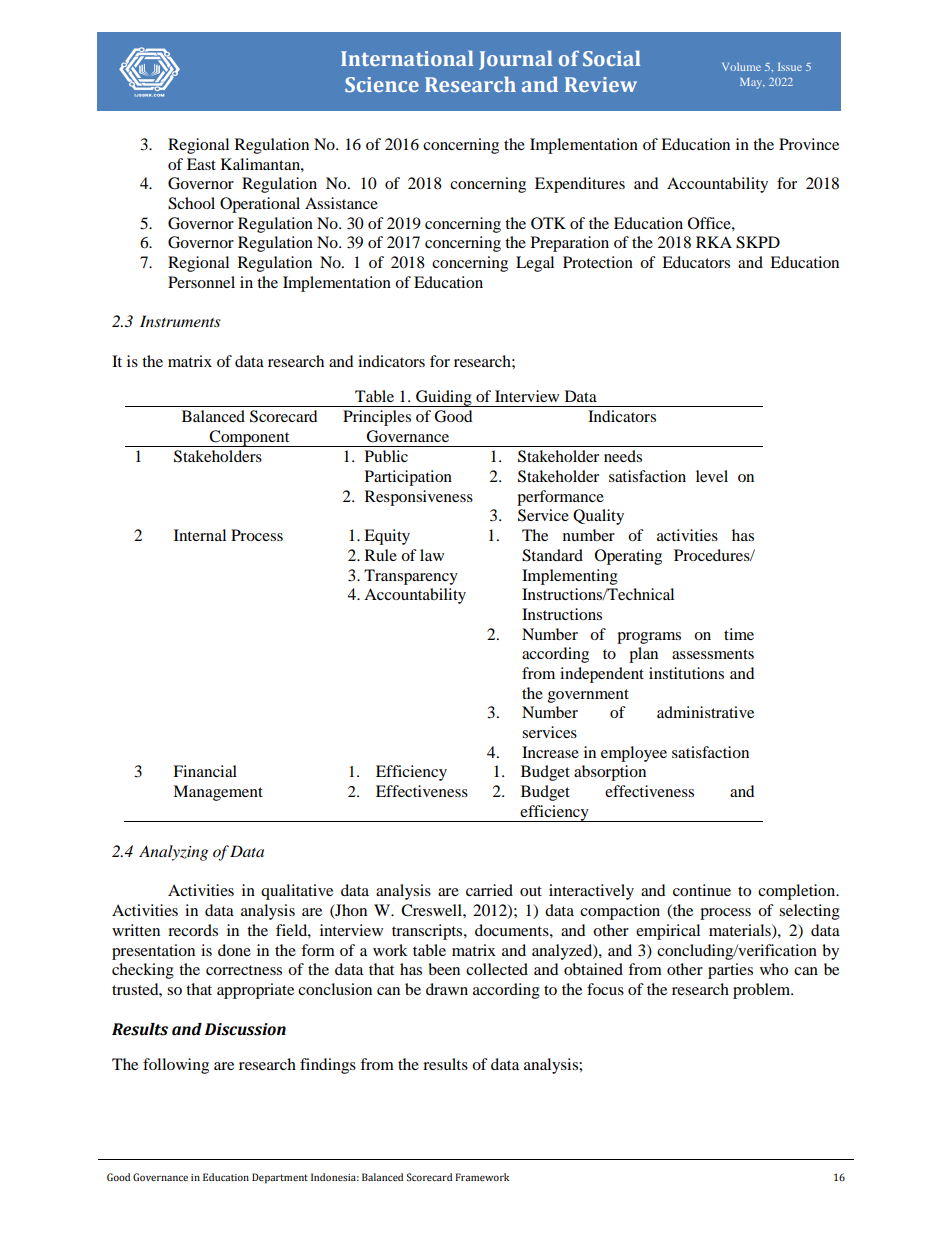  I want to click on Management, so click(218, 793).
